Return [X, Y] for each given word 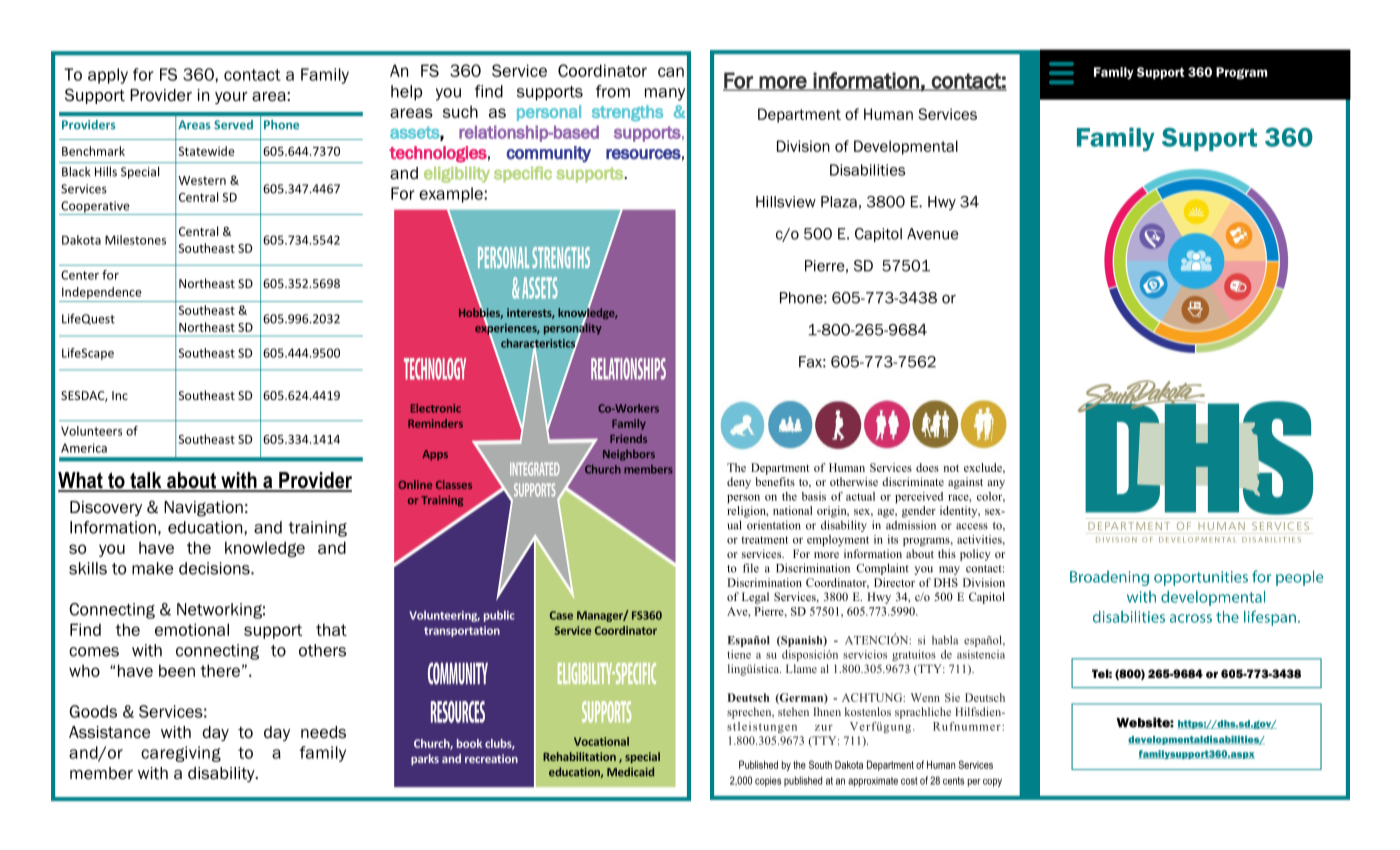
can [671, 72]
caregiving [181, 754]
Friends [628, 438]
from [613, 91]
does [927, 467]
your [231, 98]
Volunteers [91, 431]
